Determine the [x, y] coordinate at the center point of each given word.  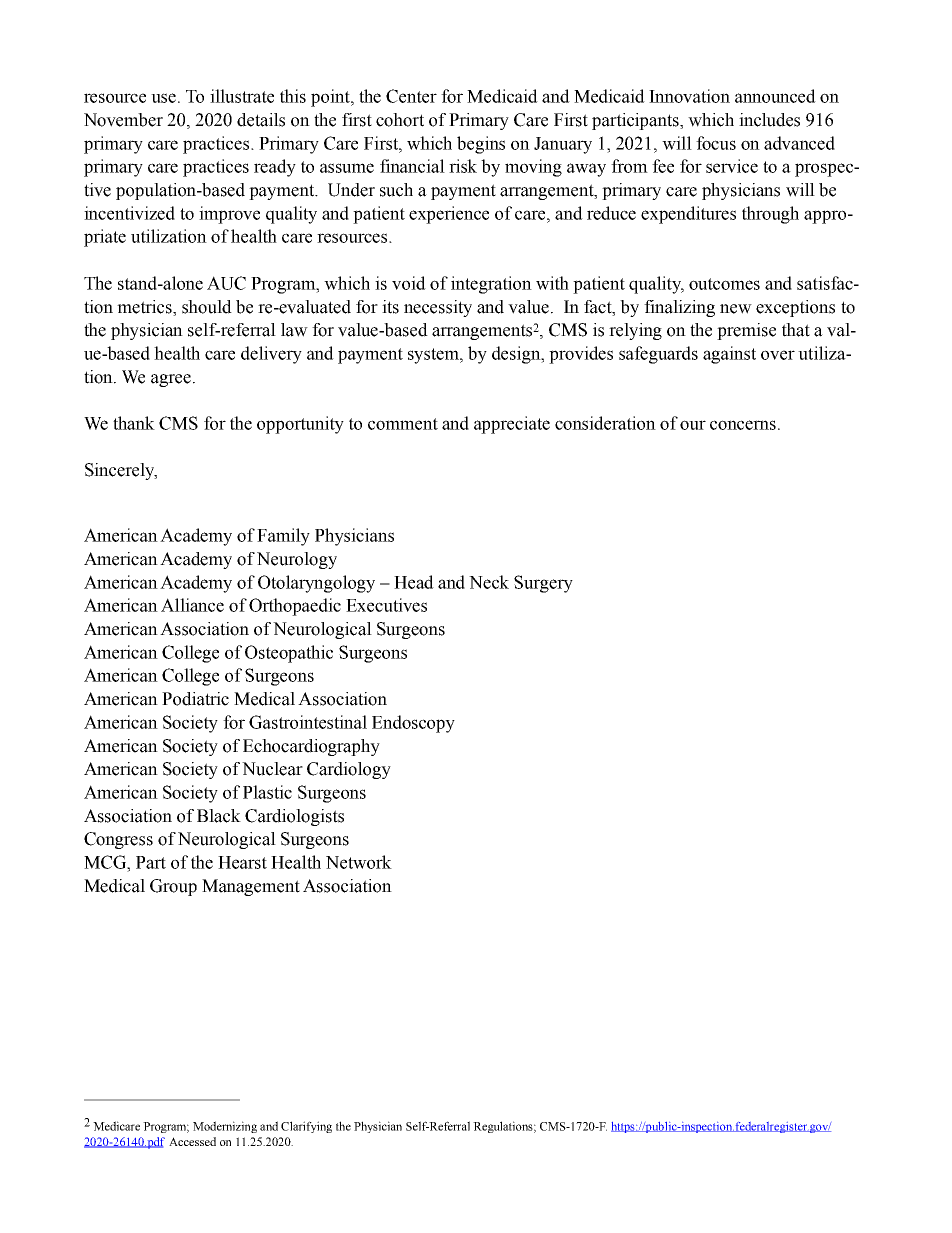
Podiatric [195, 699]
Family [283, 537]
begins [481, 145]
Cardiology [349, 770]
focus [716, 143]
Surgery [543, 584]
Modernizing [225, 1127]
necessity [438, 308]
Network [359, 862]
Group [173, 887]
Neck [489, 582]
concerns [743, 425]
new [736, 309]
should [207, 307]
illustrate [242, 96]
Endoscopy [413, 724]
